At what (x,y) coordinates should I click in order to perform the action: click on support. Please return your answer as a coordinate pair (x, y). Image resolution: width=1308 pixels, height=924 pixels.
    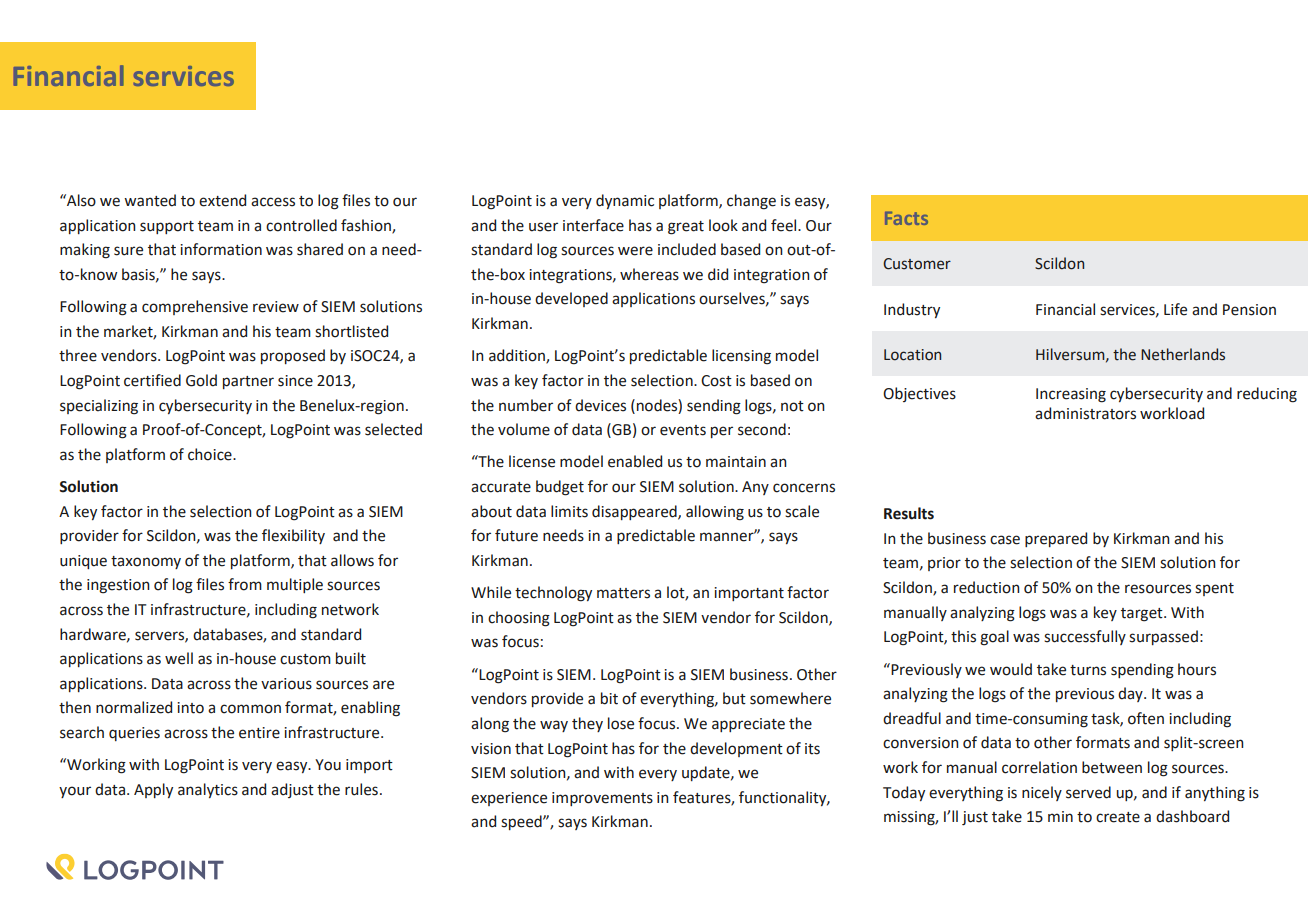
    Looking at the image, I should click on (167, 227).
